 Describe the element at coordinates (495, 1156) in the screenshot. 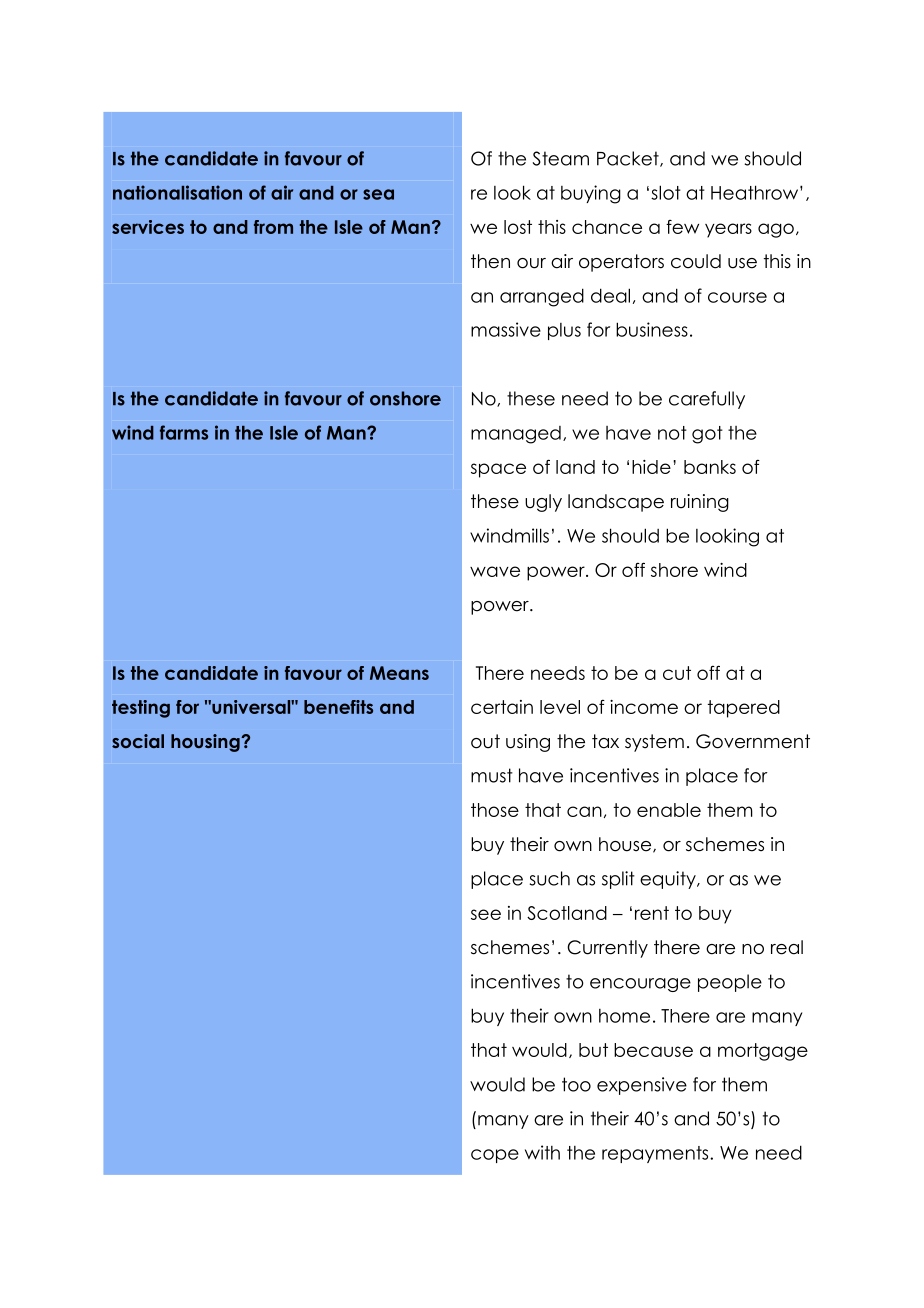

I see `cope` at that location.
